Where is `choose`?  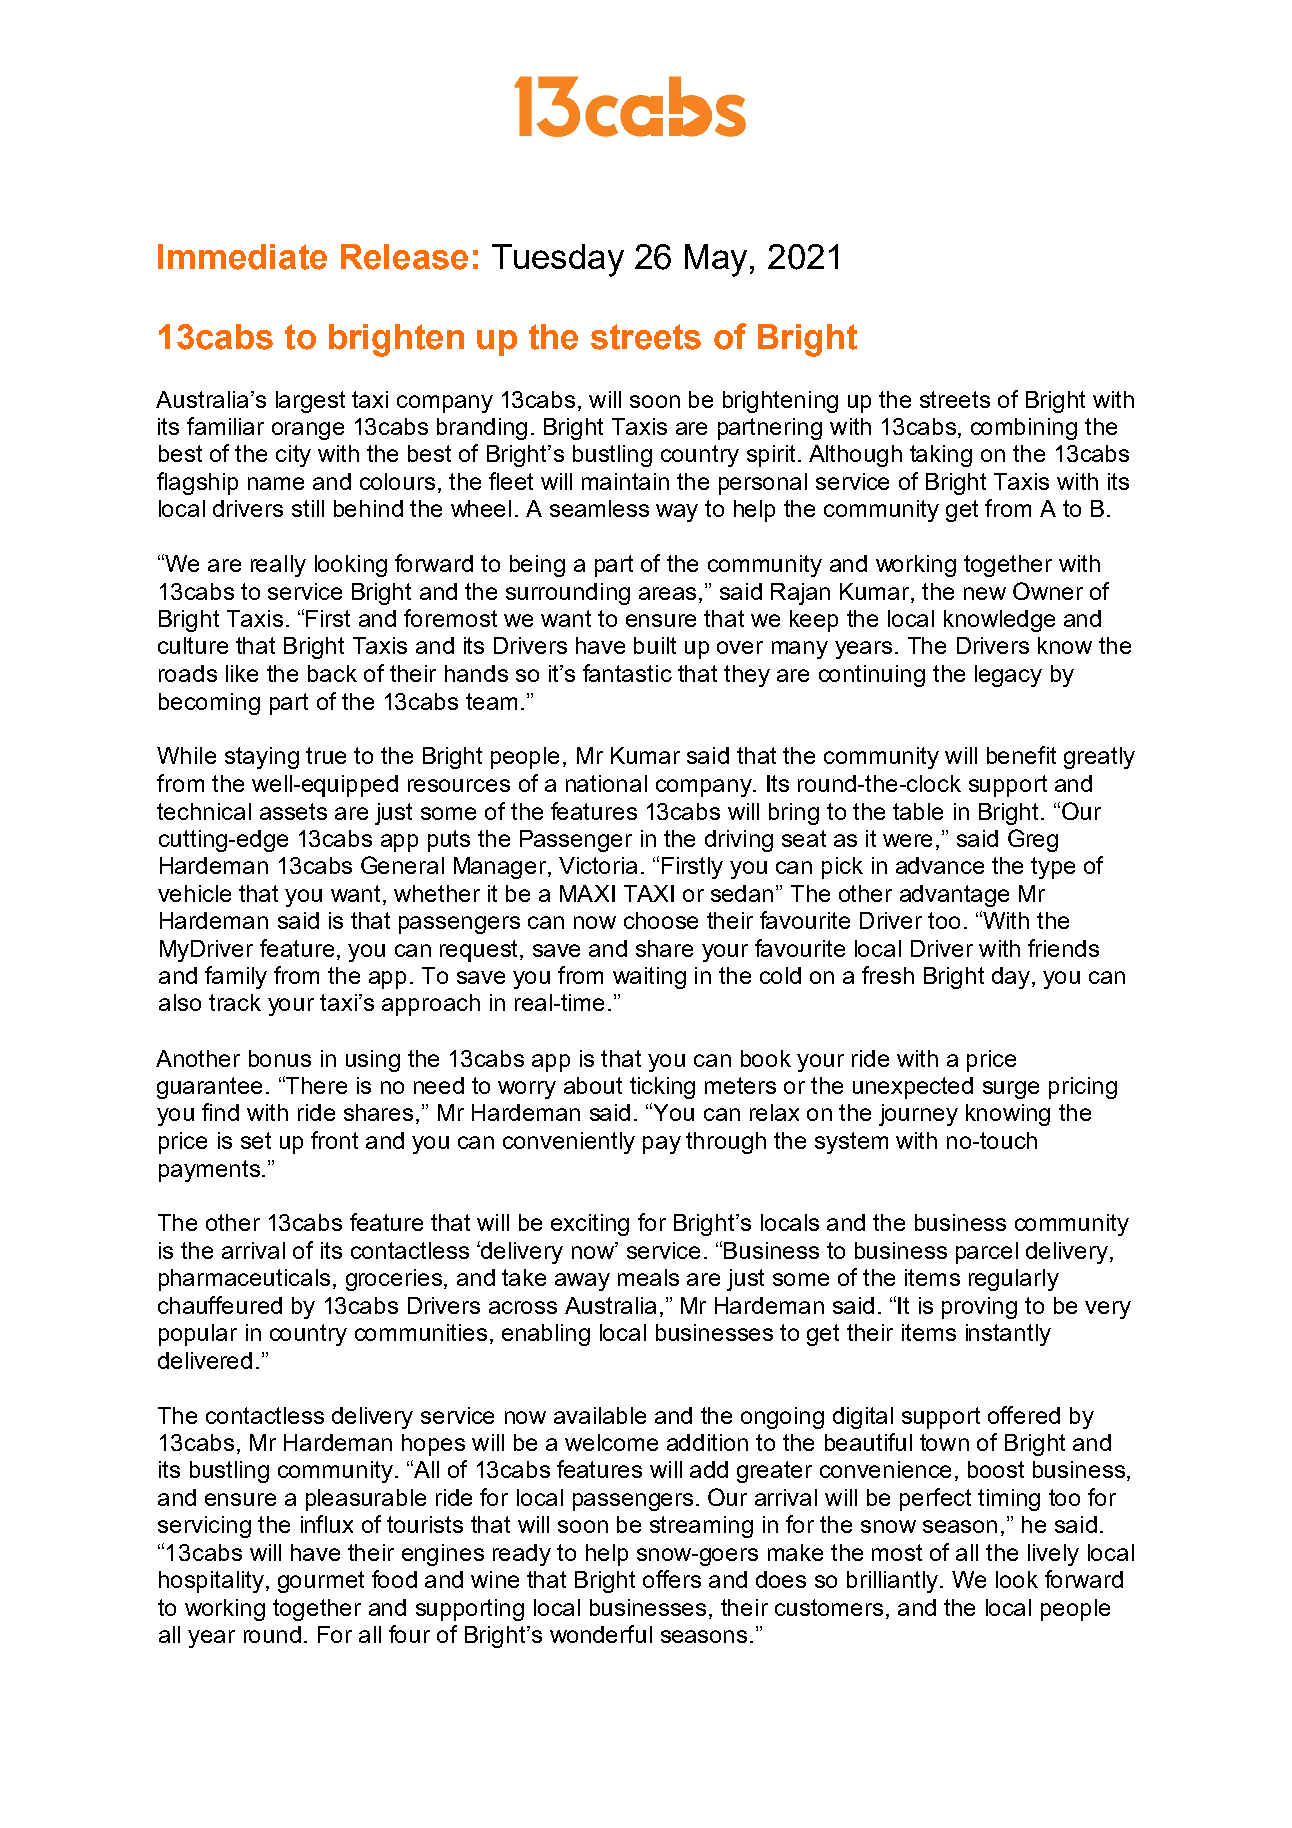 choose is located at coordinates (661, 920).
